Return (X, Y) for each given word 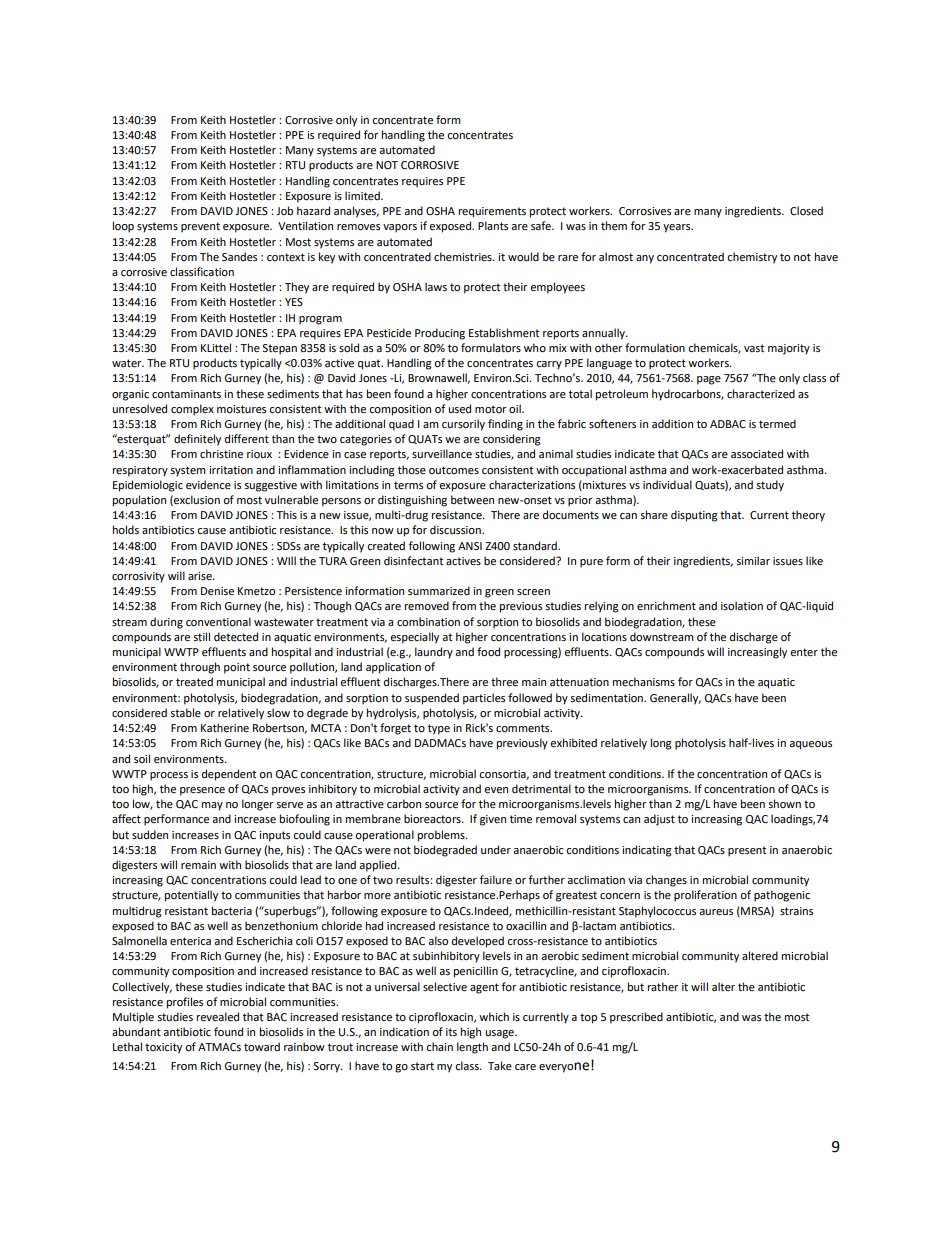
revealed (218, 1017)
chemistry (752, 258)
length (472, 1048)
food (488, 651)
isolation (742, 606)
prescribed (636, 1018)
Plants (493, 225)
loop (123, 227)
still (201, 637)
